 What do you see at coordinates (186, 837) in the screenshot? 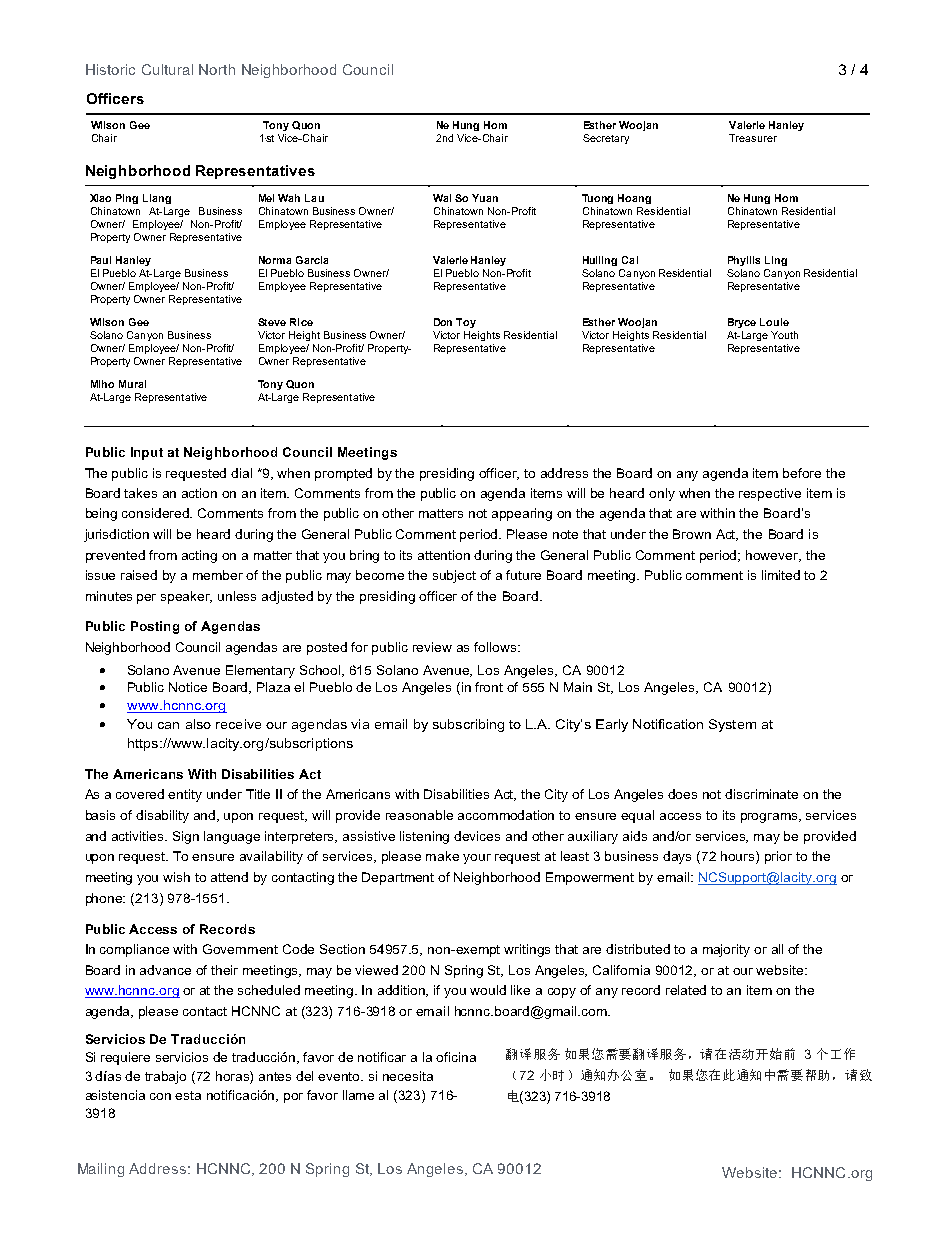
I see `Sign` at bounding box center [186, 837].
